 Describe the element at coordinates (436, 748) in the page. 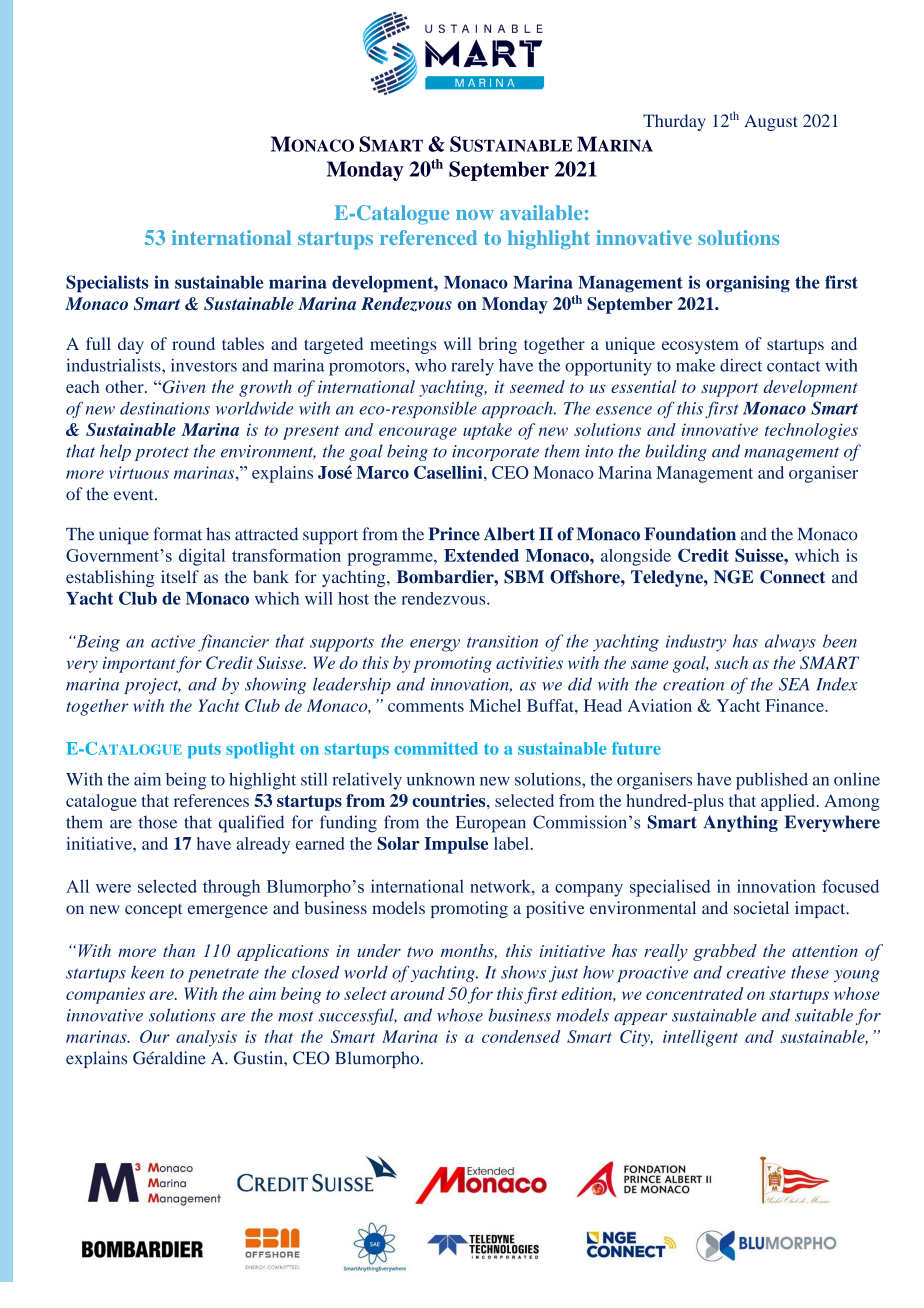

I see `committed` at that location.
